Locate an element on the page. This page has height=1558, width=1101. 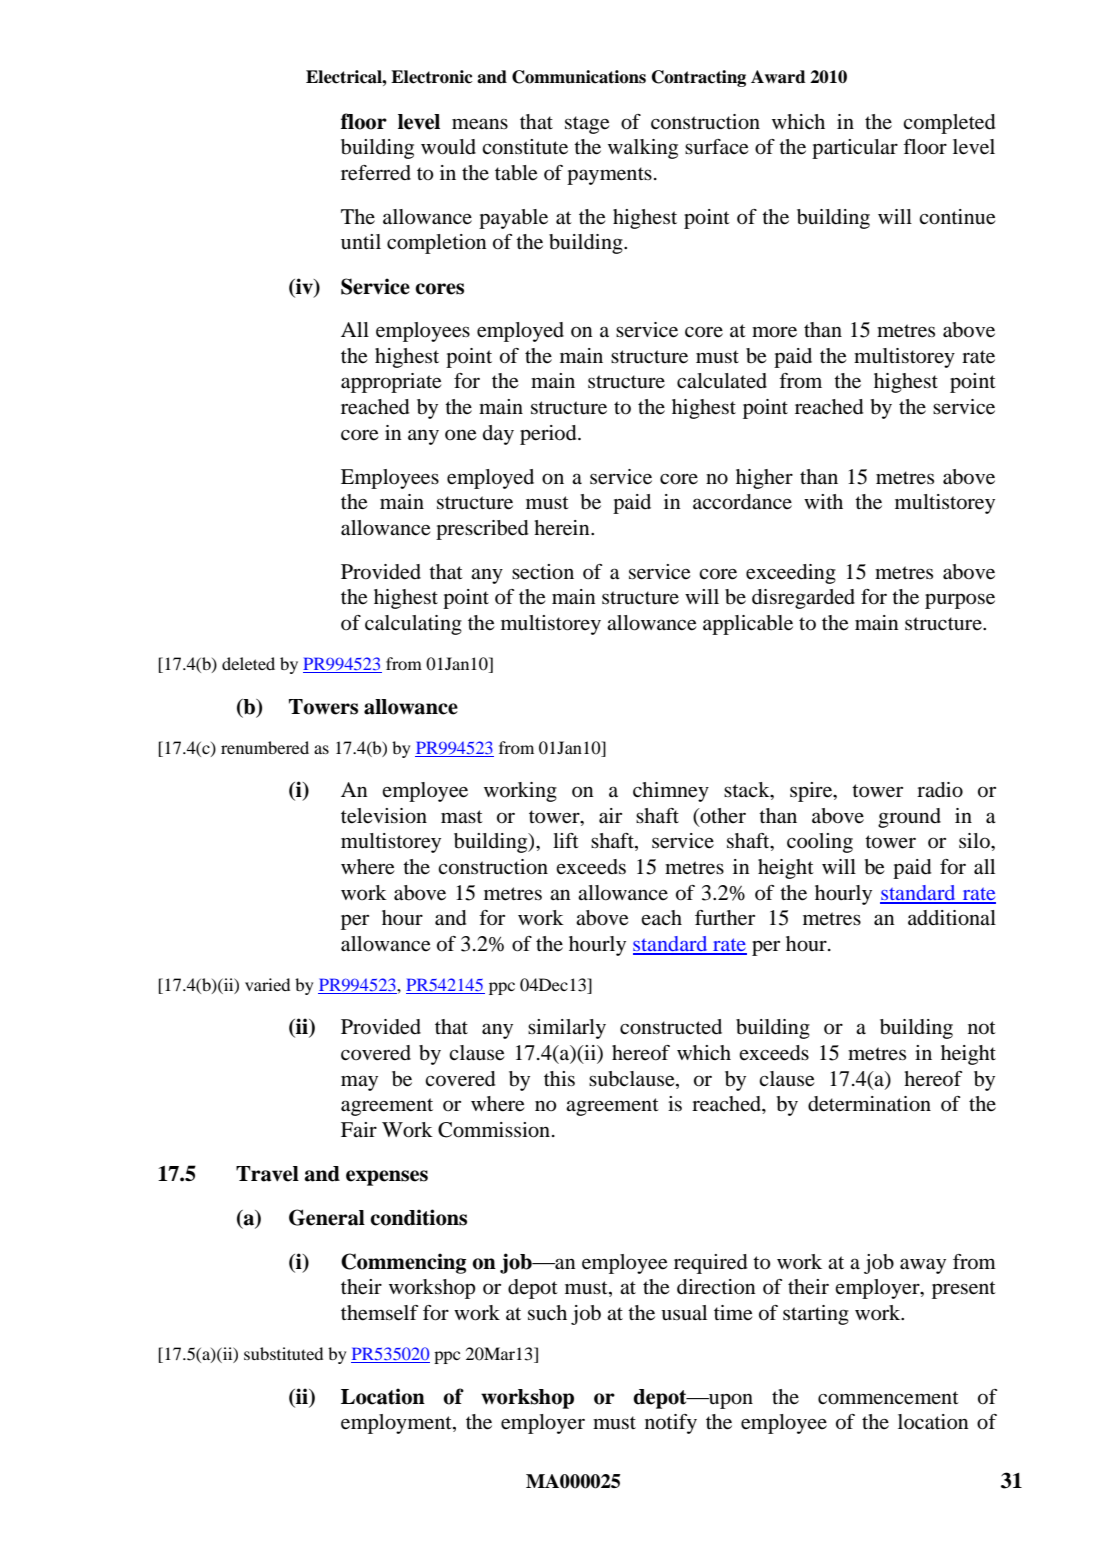
referred is located at coordinates (376, 173).
